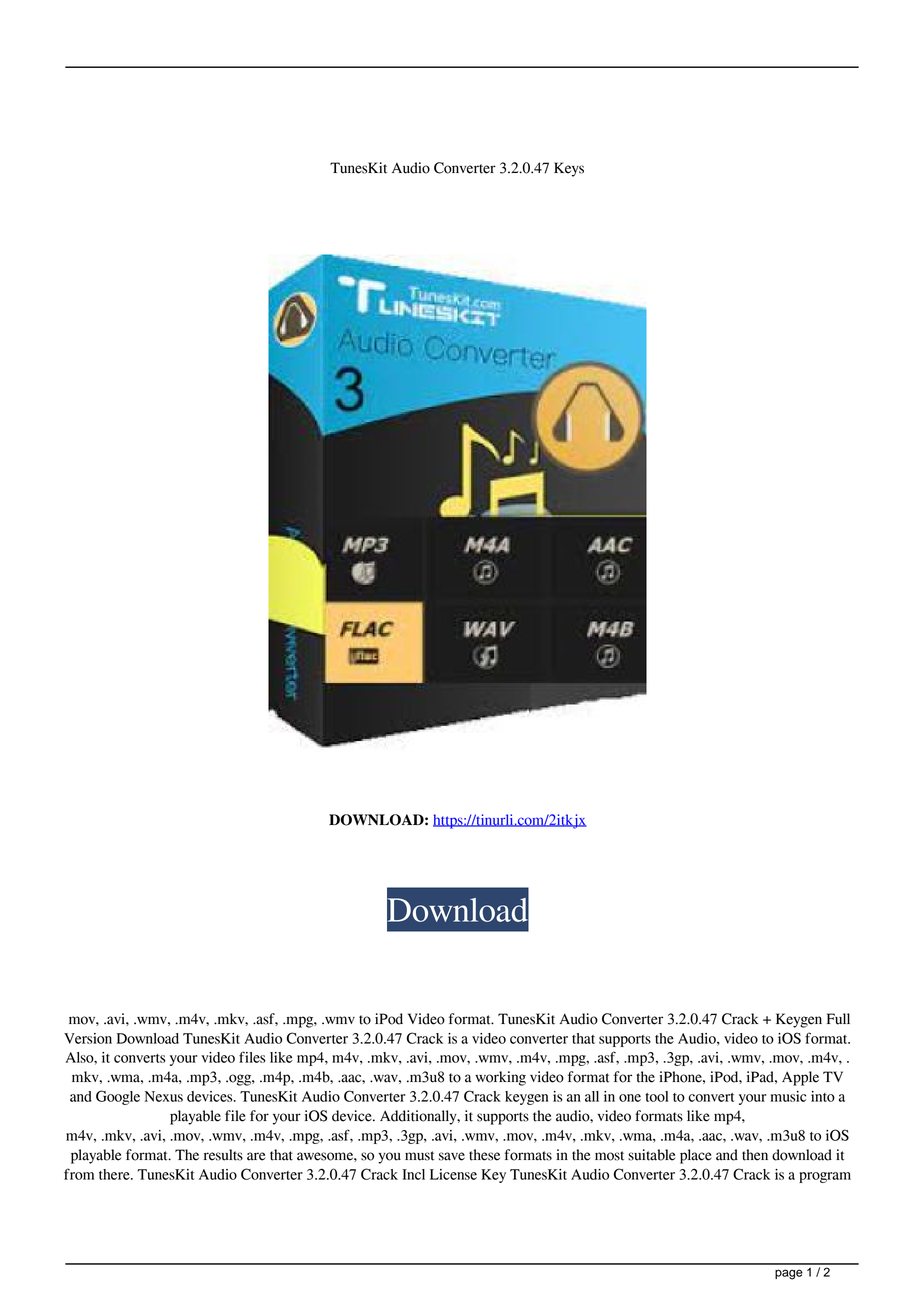  What do you see at coordinates (115, 1174) in the page?
I see `there` at bounding box center [115, 1174].
